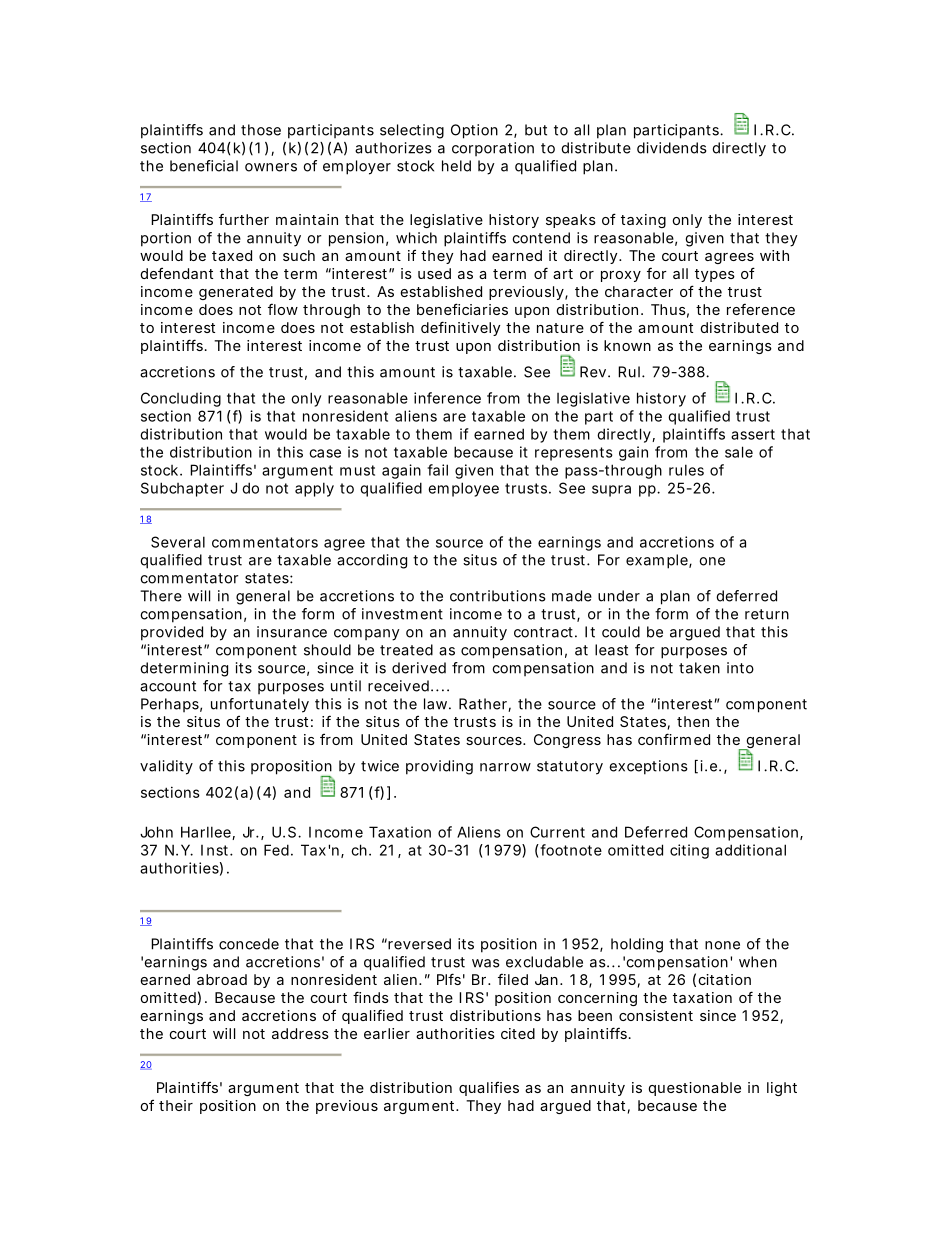  What do you see at coordinates (176, 1105) in the screenshot?
I see `their` at bounding box center [176, 1105].
